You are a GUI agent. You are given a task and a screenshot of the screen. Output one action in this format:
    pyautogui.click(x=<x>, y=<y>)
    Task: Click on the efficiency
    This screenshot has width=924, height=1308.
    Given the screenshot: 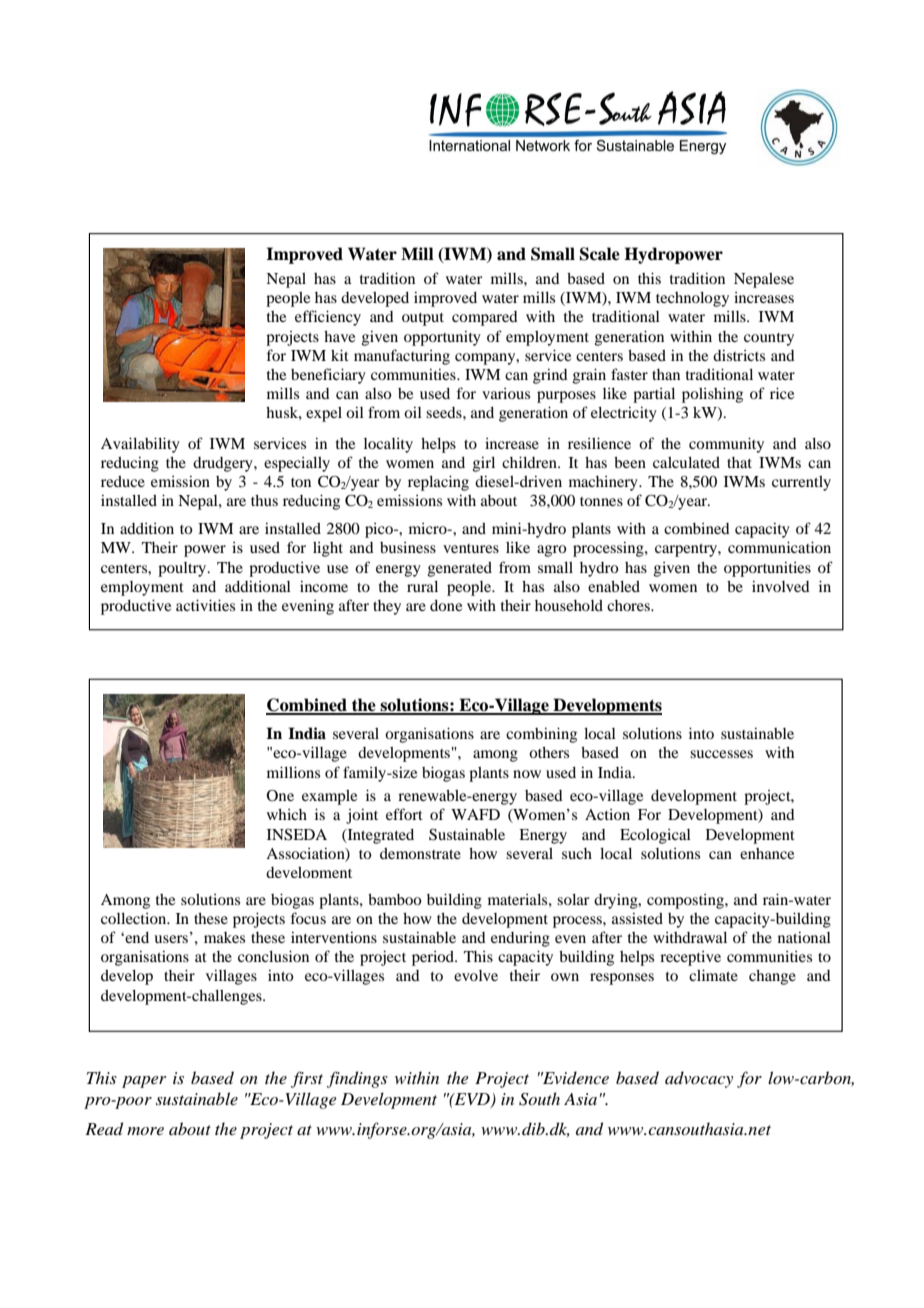 What is the action you would take?
    pyautogui.click(x=328, y=318)
